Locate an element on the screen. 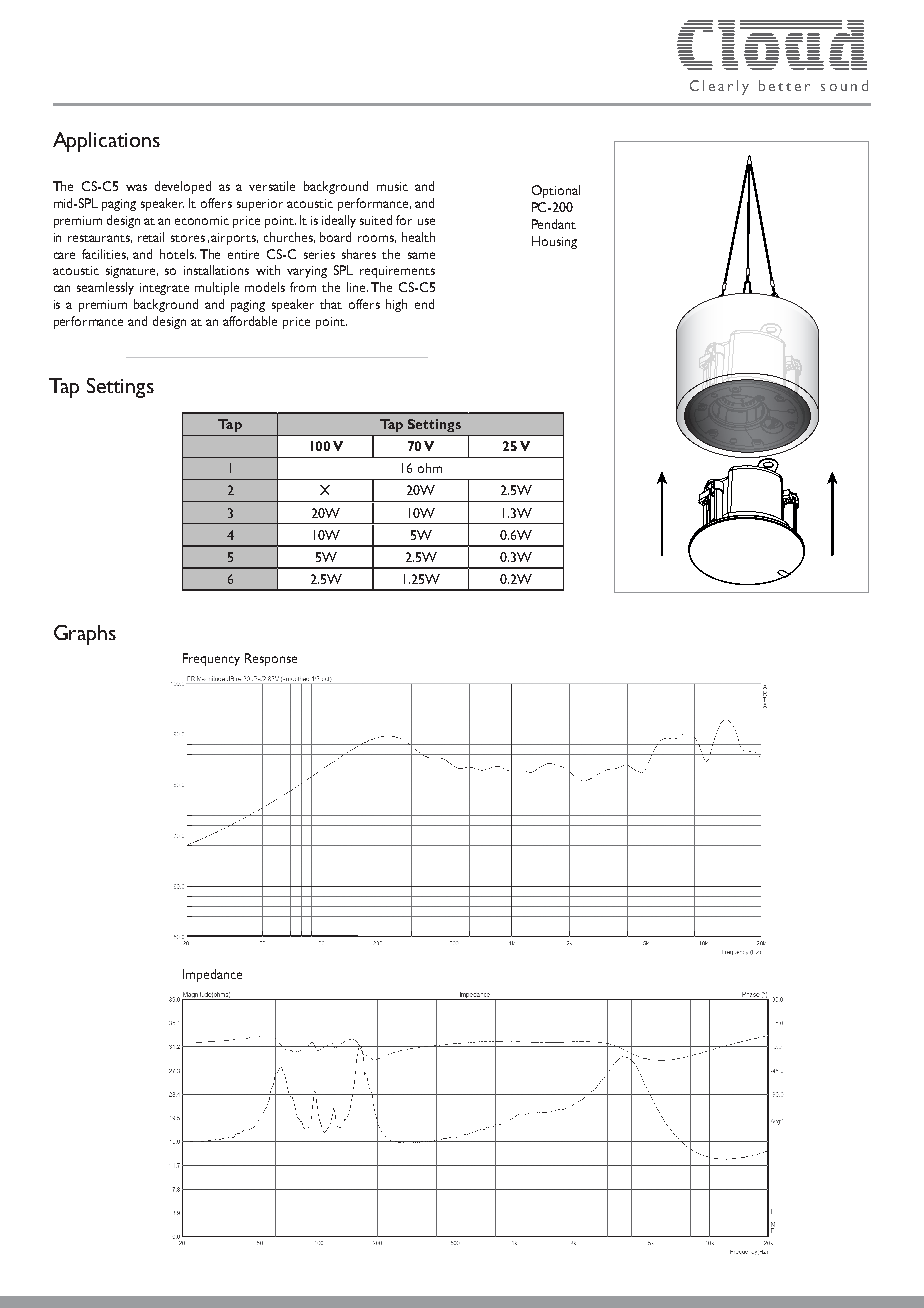 Image resolution: width=924 pixels, height=1308 pixels. high is located at coordinates (396, 305).
